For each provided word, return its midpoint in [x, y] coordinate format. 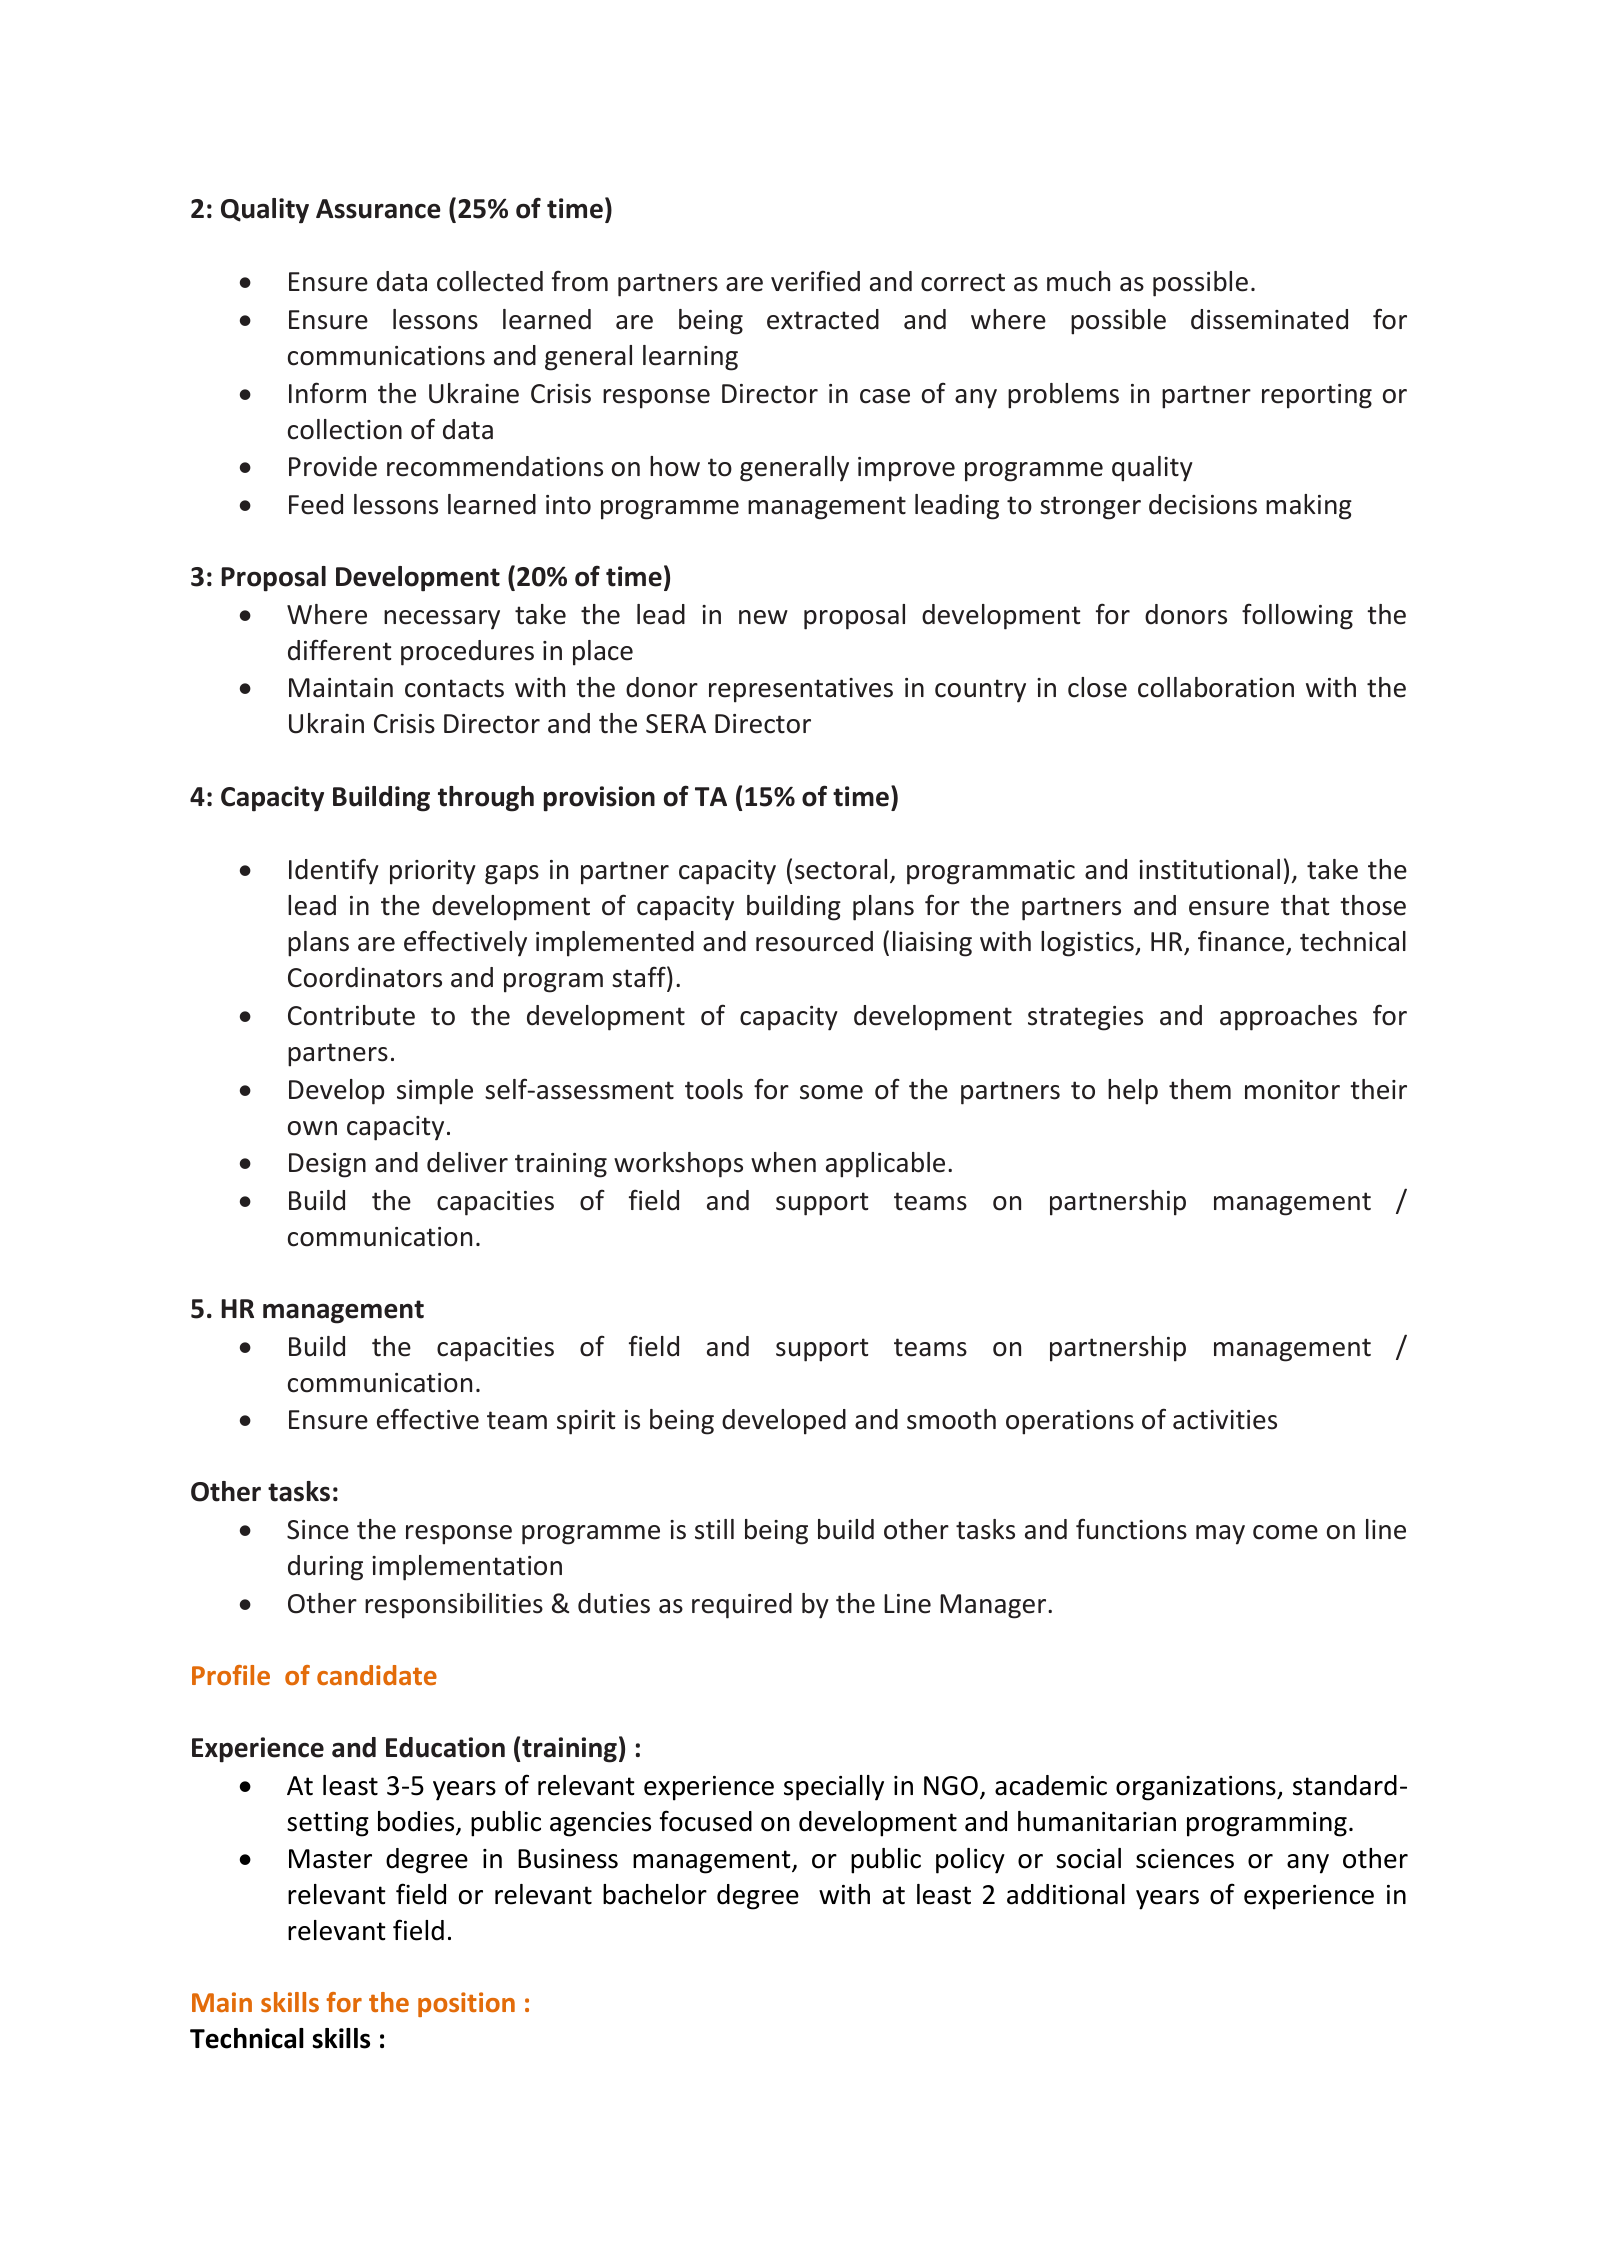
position [466, 2004]
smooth [951, 1419]
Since [318, 1530]
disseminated [1269, 319]
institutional [1209, 869]
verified [815, 281]
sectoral [841, 869]
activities [1225, 1420]
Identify [334, 871]
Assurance [378, 209]
